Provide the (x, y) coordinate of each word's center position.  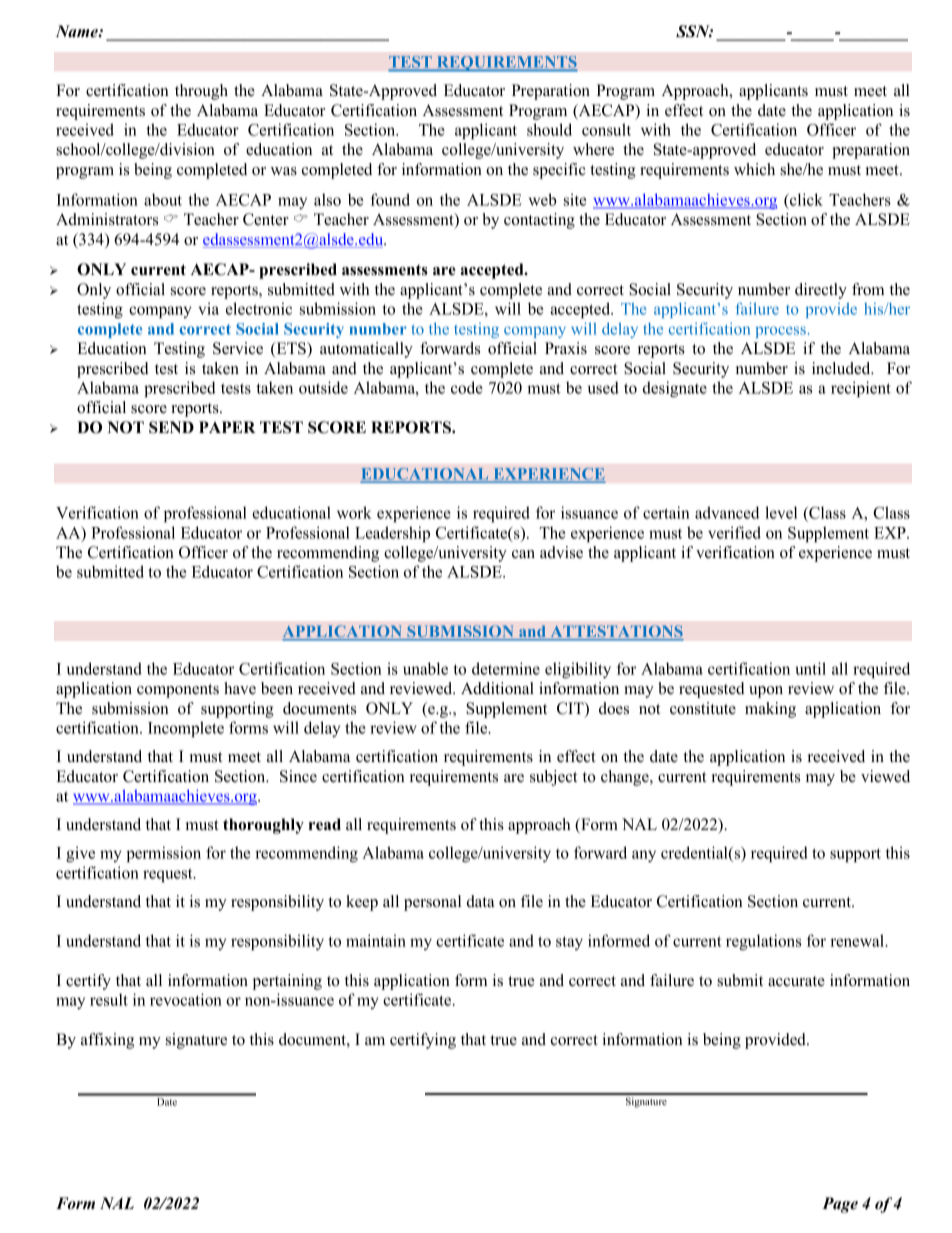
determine (506, 668)
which (754, 169)
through (201, 92)
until (811, 668)
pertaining (287, 982)
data (480, 901)
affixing (107, 1041)
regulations (763, 942)
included (842, 368)
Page (840, 1205)
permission (163, 854)
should (549, 129)
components (178, 691)
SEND (171, 427)
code (467, 387)
